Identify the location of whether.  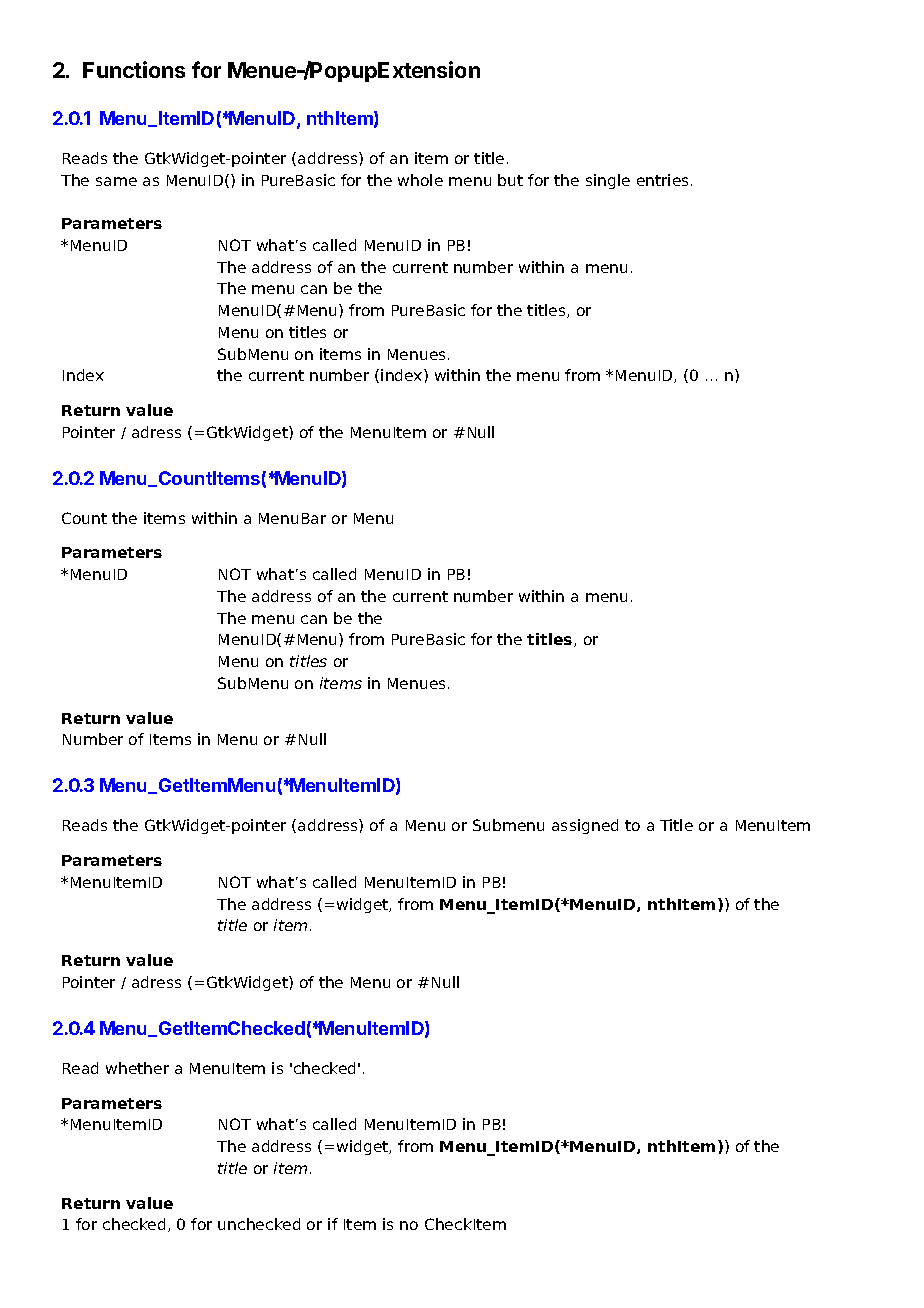
(137, 1068).
